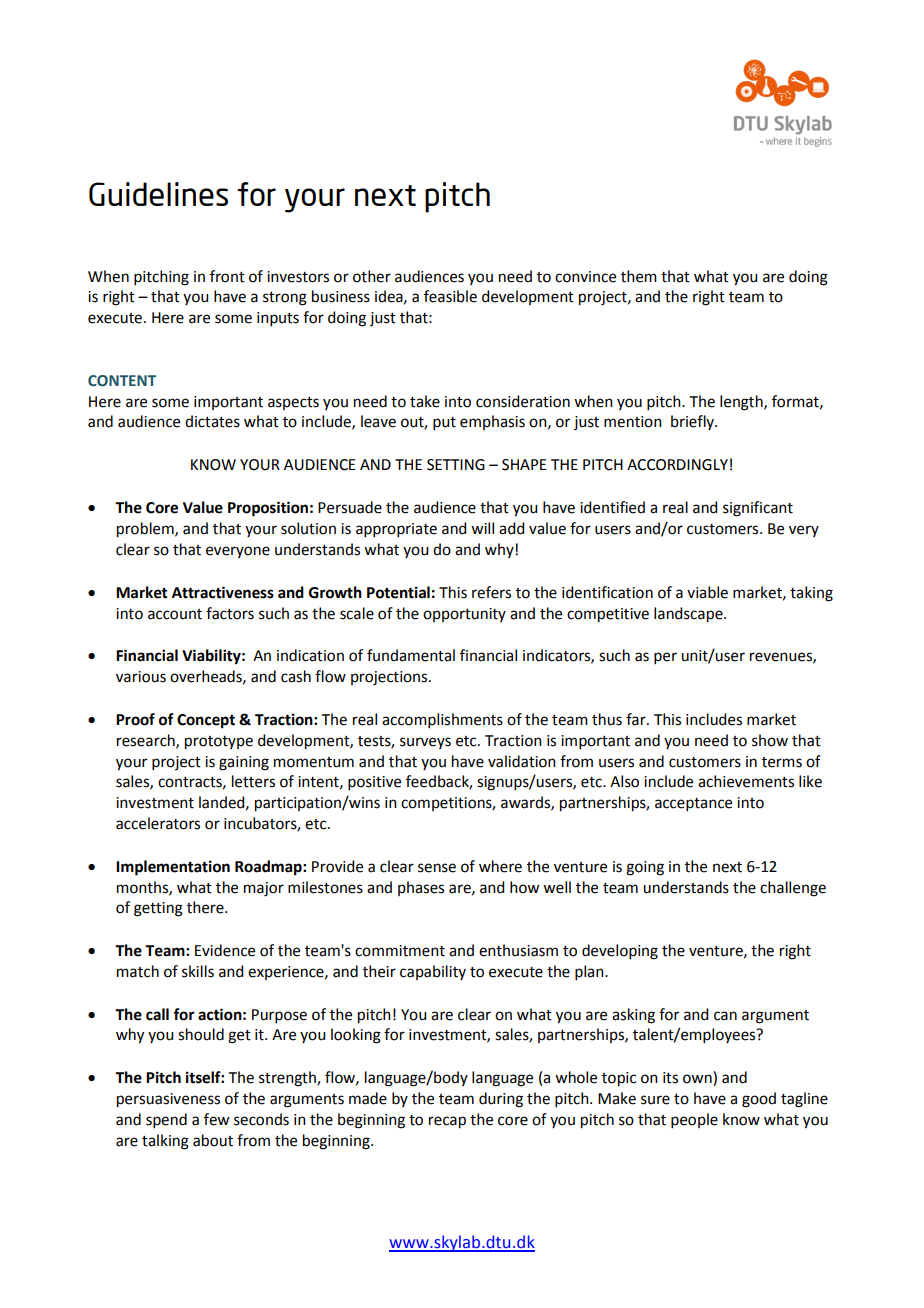 The height and width of the image is (1308, 924). Describe the element at coordinates (689, 615) in the image. I see `landscape` at that location.
